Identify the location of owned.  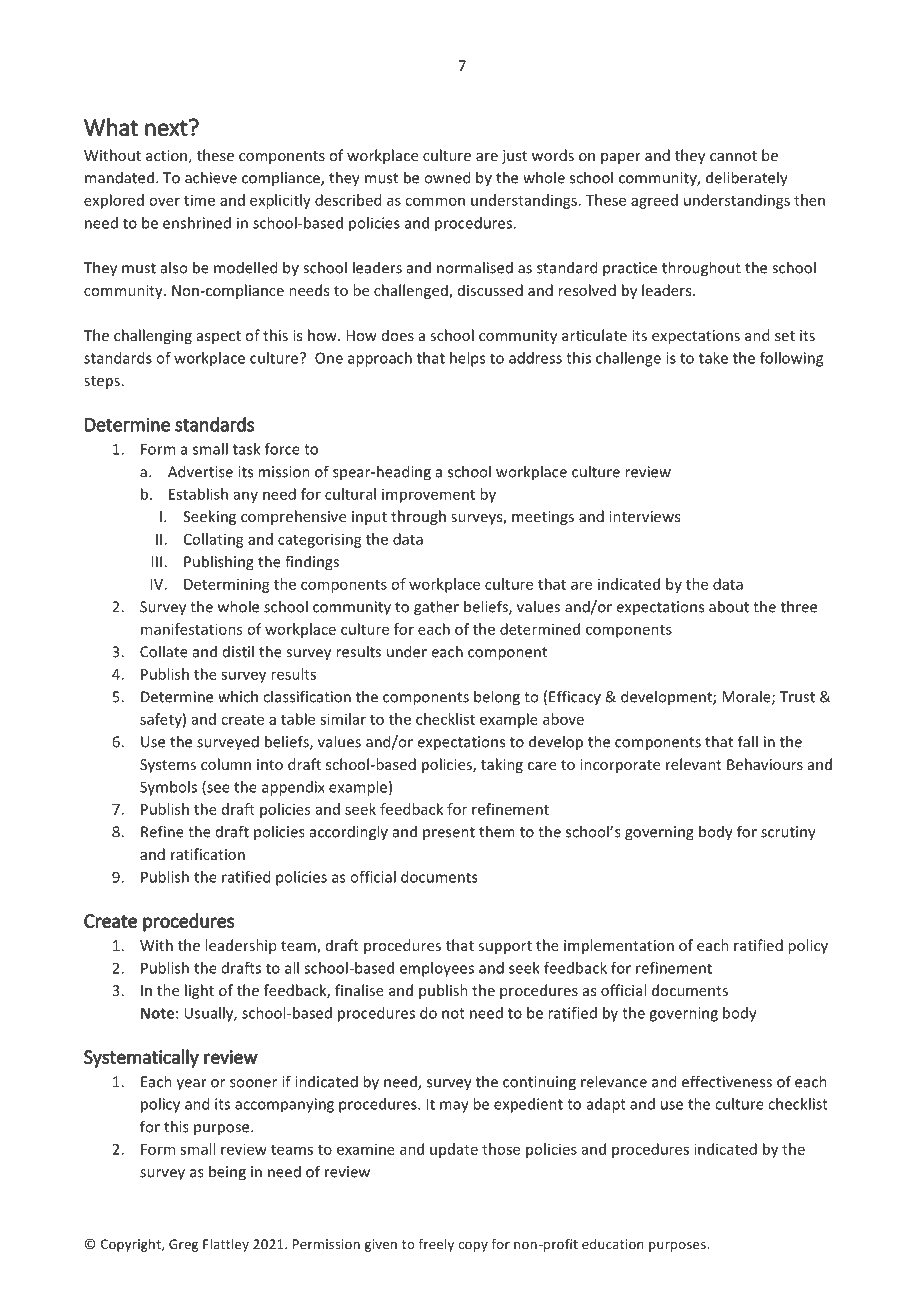
(447, 177).
